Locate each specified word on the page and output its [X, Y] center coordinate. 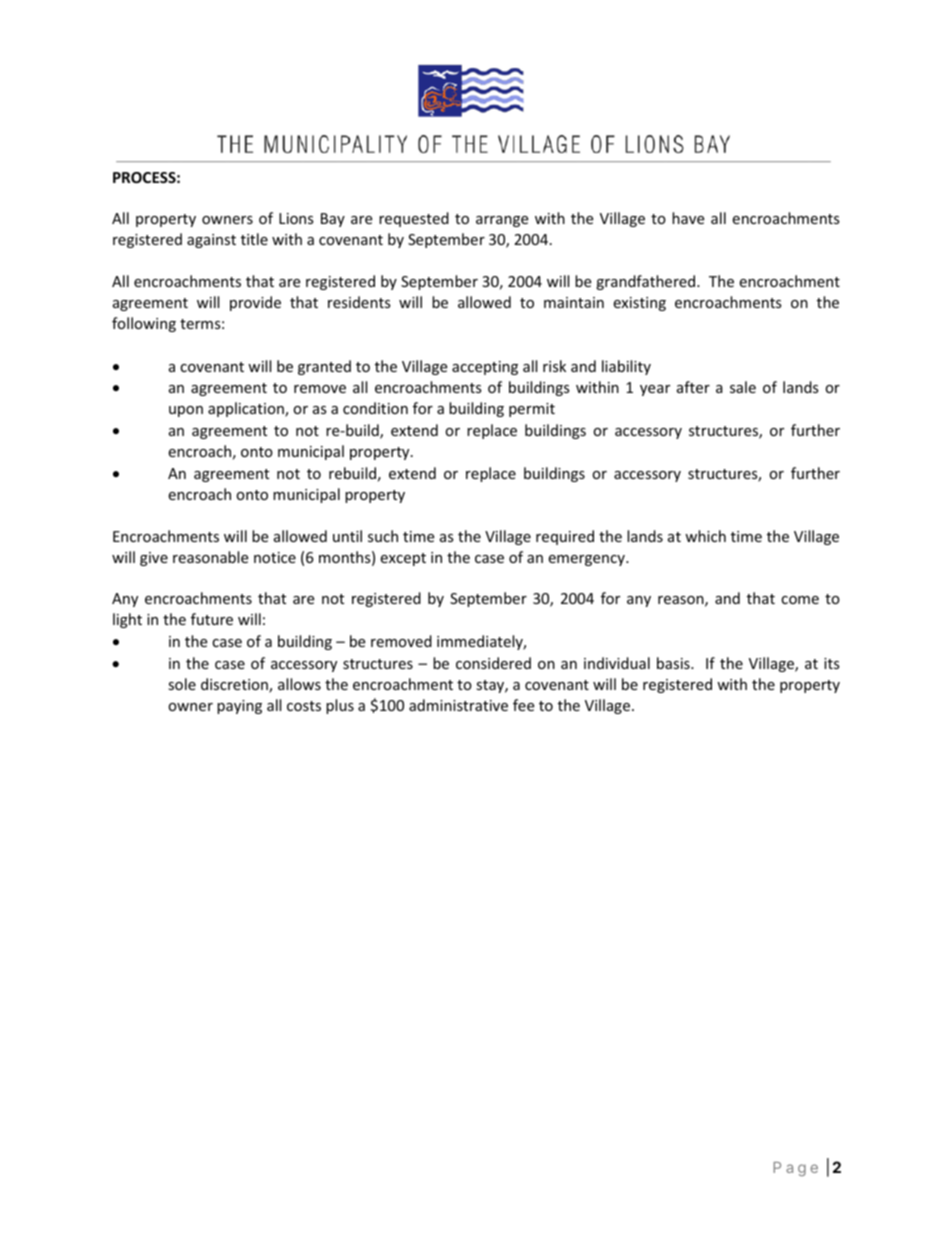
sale [743, 387]
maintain [574, 302]
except [403, 559]
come [800, 600]
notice [275, 557]
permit [532, 410]
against [211, 241]
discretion [235, 685]
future [212, 619]
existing [639, 304]
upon [186, 411]
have [688, 218]
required [565, 537]
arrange [502, 221]
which [705, 536]
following [144, 324]
